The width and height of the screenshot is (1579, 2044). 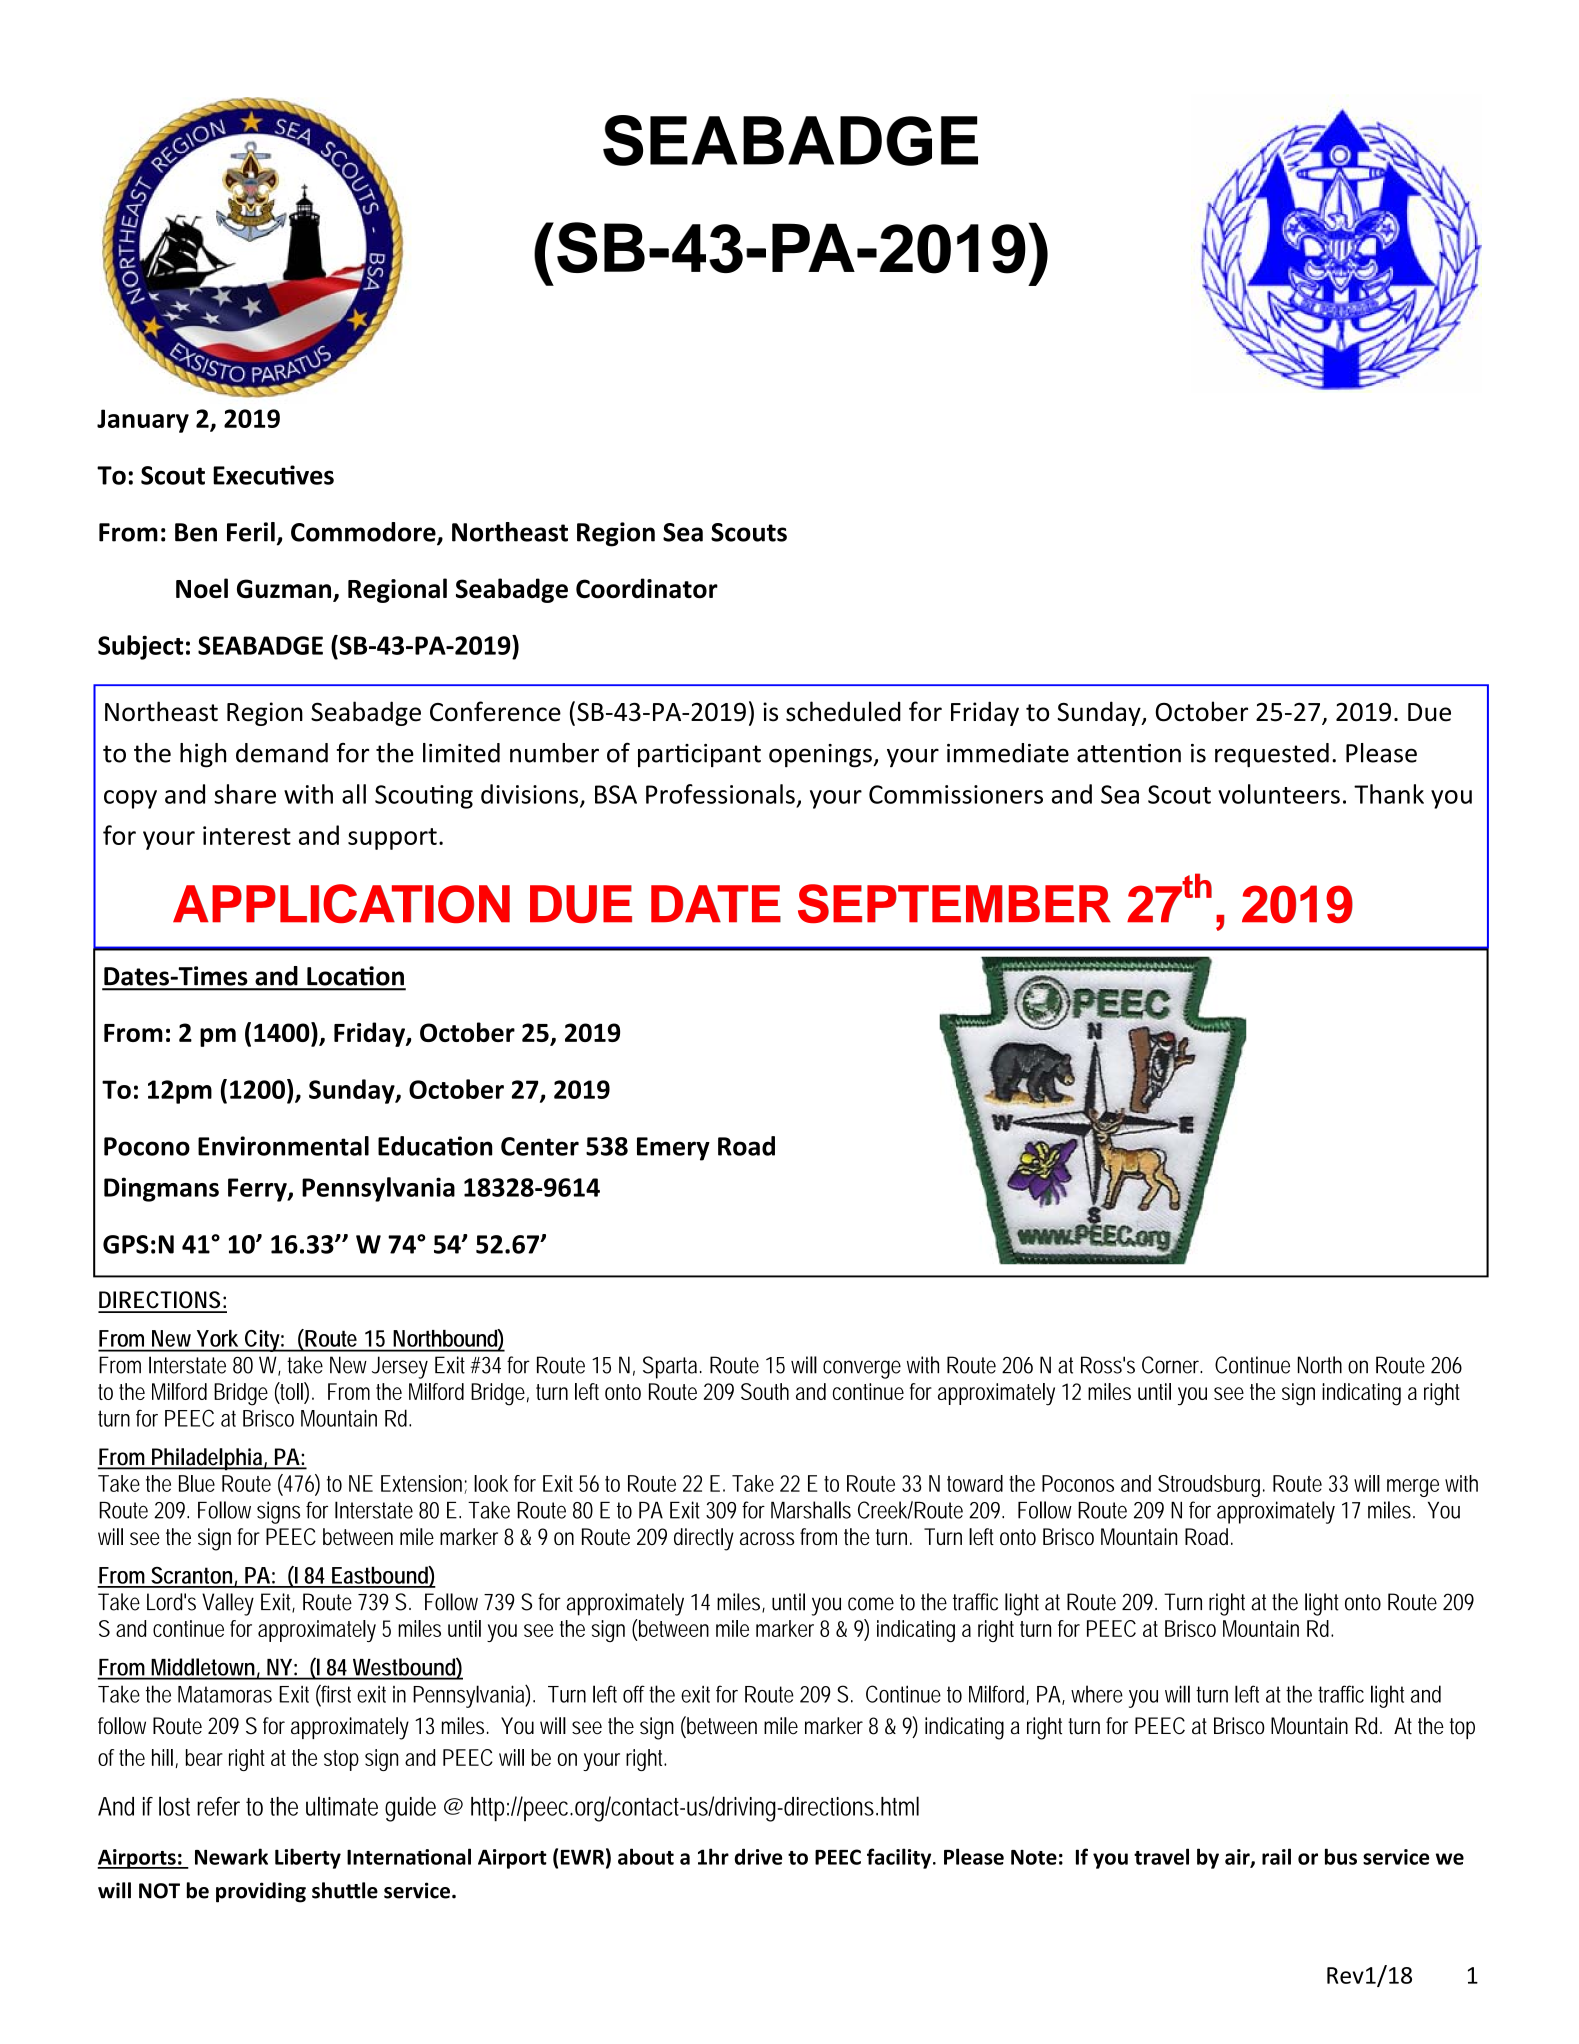 What do you see at coordinates (364, 533) in the screenshot?
I see `Commodore` at bounding box center [364, 533].
